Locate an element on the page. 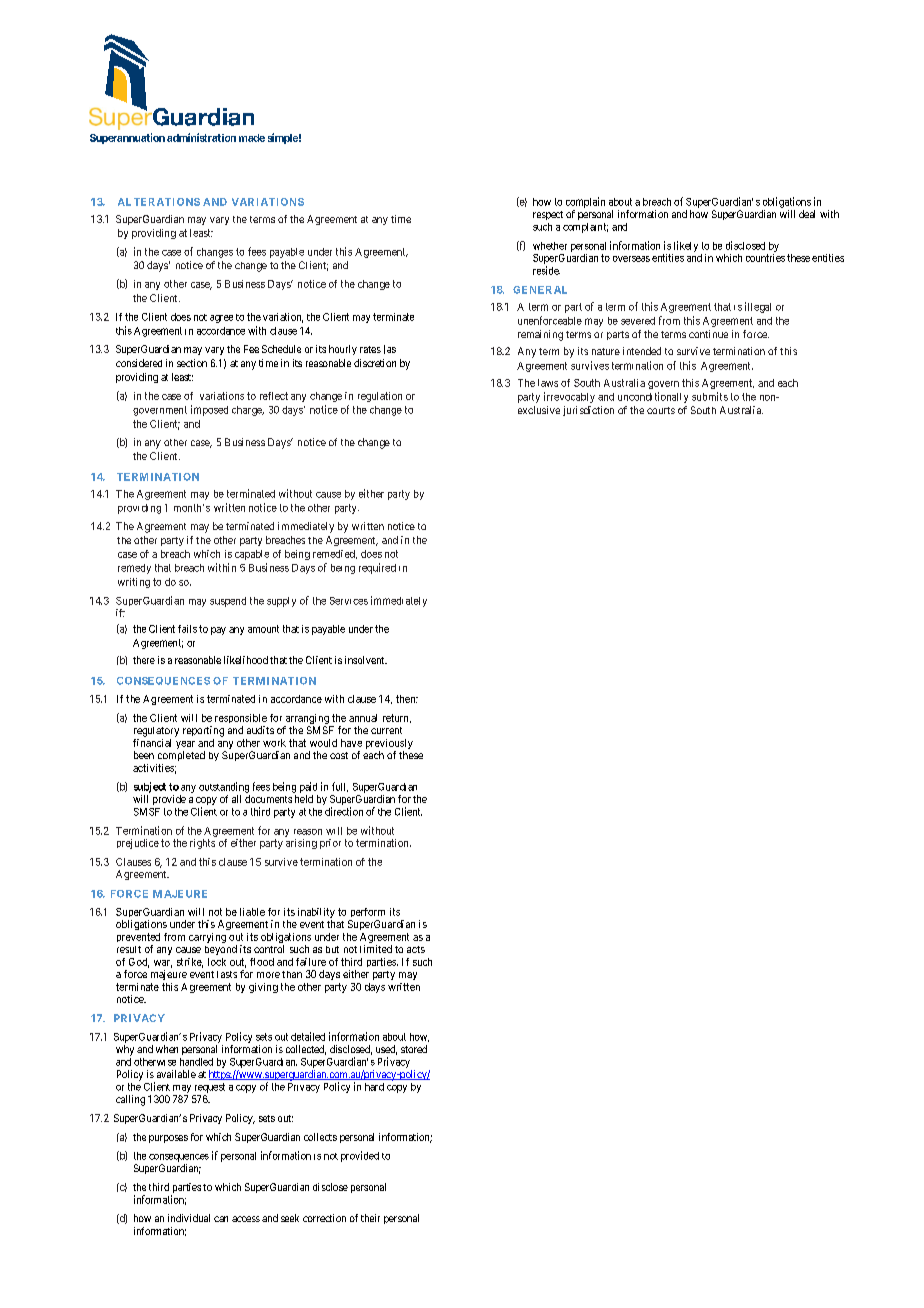 Image resolution: width=924 pixels, height=1308 pixels. administration is located at coordinates (201, 137).
